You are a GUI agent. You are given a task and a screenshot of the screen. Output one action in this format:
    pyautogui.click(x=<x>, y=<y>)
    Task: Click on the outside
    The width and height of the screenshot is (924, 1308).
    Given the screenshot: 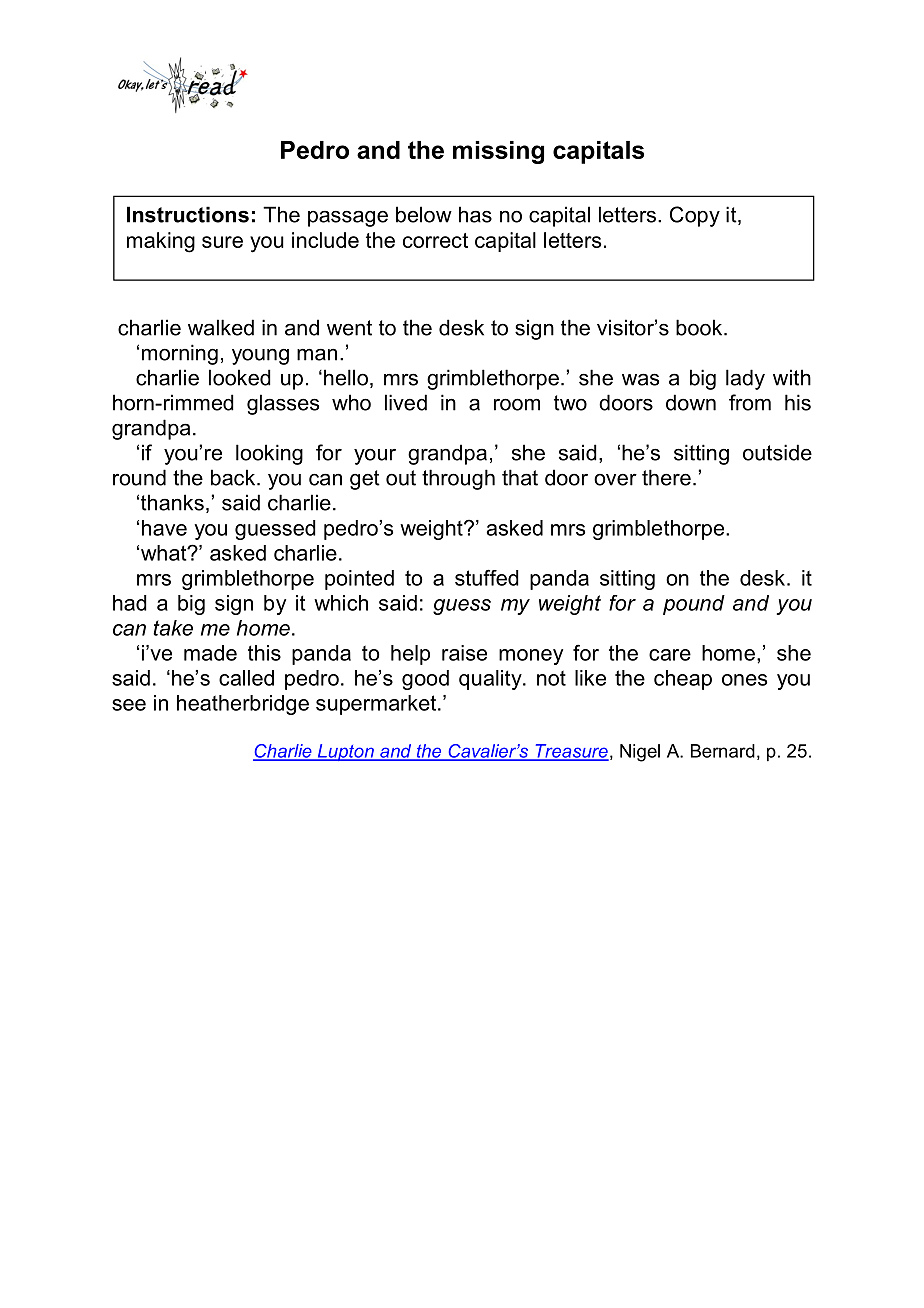 What is the action you would take?
    pyautogui.click(x=777, y=452)
